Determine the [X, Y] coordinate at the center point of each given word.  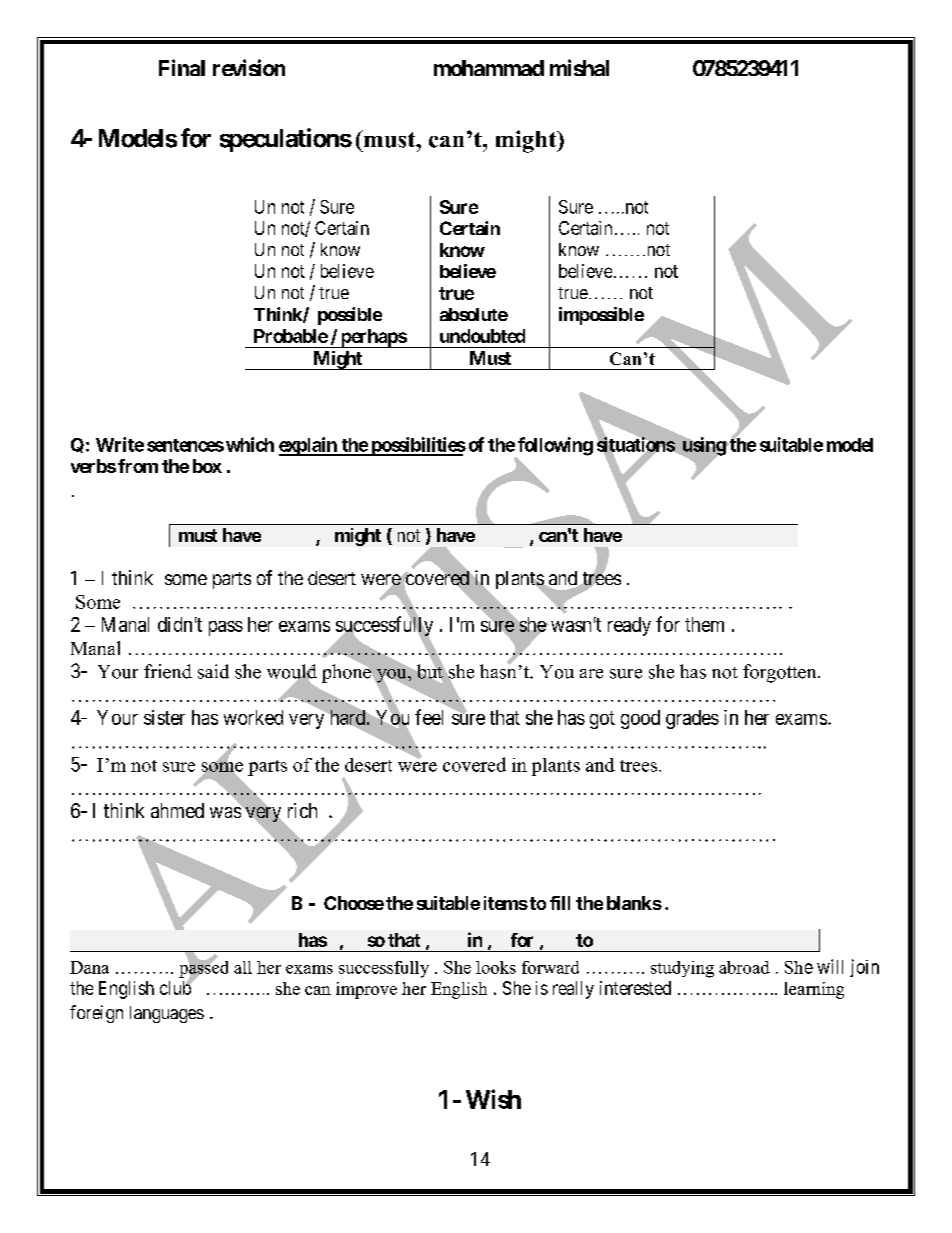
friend [168, 671]
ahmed [177, 810]
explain [309, 446]
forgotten [781, 673]
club [176, 987]
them [704, 624]
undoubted [482, 336]
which [250, 444]
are [591, 674]
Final [182, 67]
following [554, 447]
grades [692, 719]
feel [429, 717]
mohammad [489, 68]
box [207, 466]
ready [629, 626]
